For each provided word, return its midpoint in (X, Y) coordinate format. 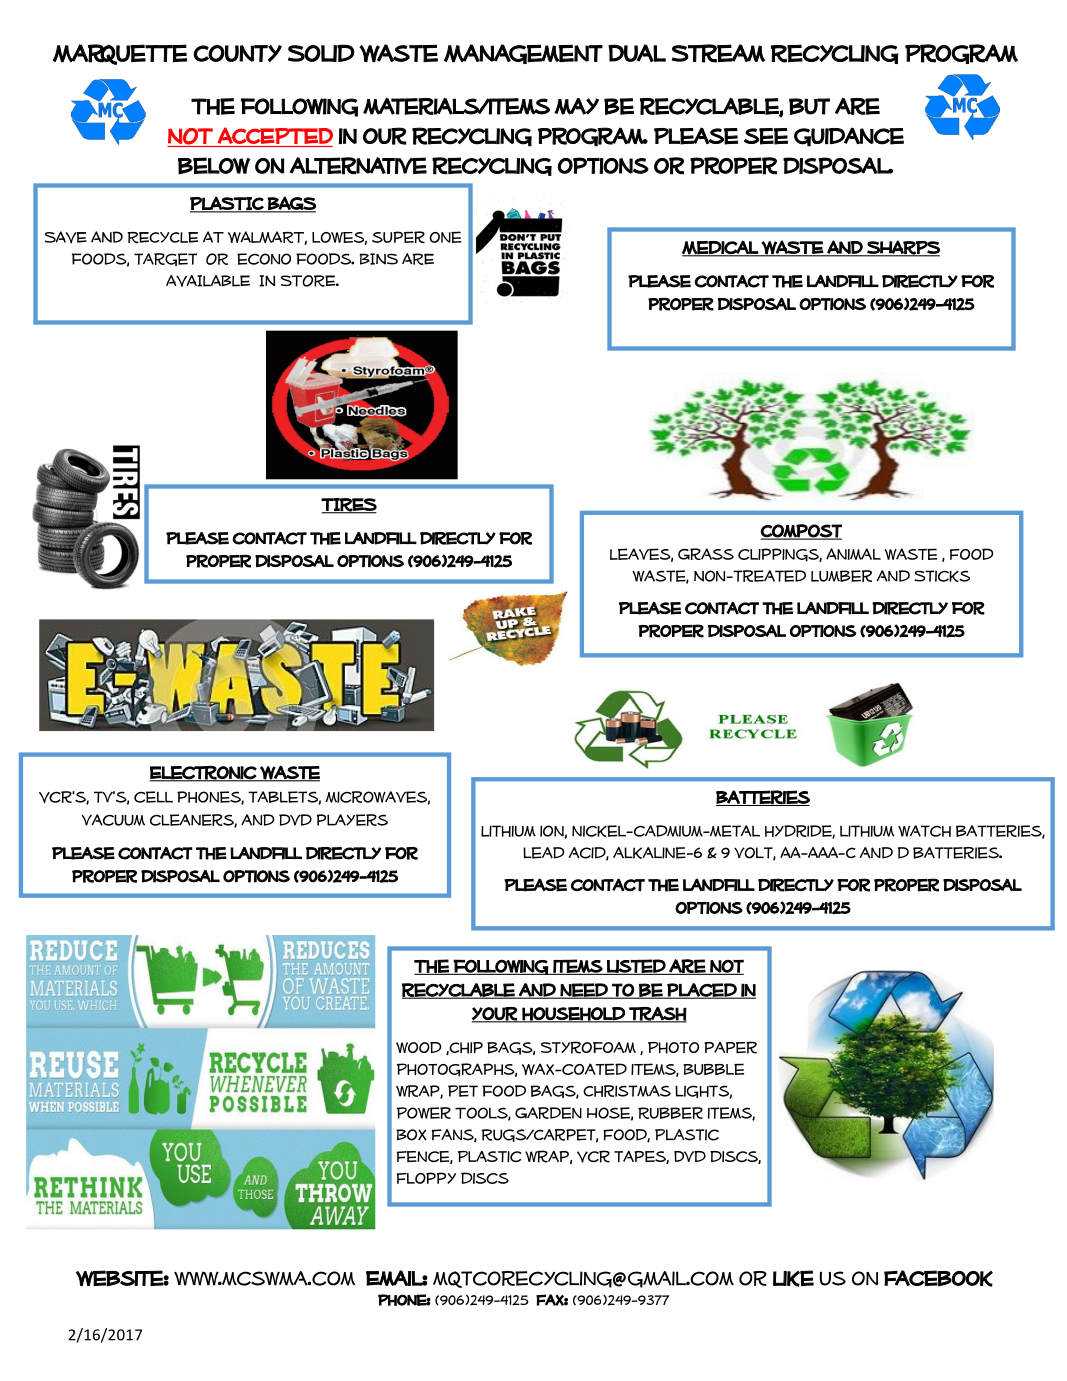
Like (793, 1278)
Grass (706, 554)
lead (544, 853)
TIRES (349, 505)
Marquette (119, 54)
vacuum (113, 820)
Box (411, 1135)
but (809, 106)
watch (924, 831)
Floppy (426, 1178)
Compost (801, 531)
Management (523, 54)
